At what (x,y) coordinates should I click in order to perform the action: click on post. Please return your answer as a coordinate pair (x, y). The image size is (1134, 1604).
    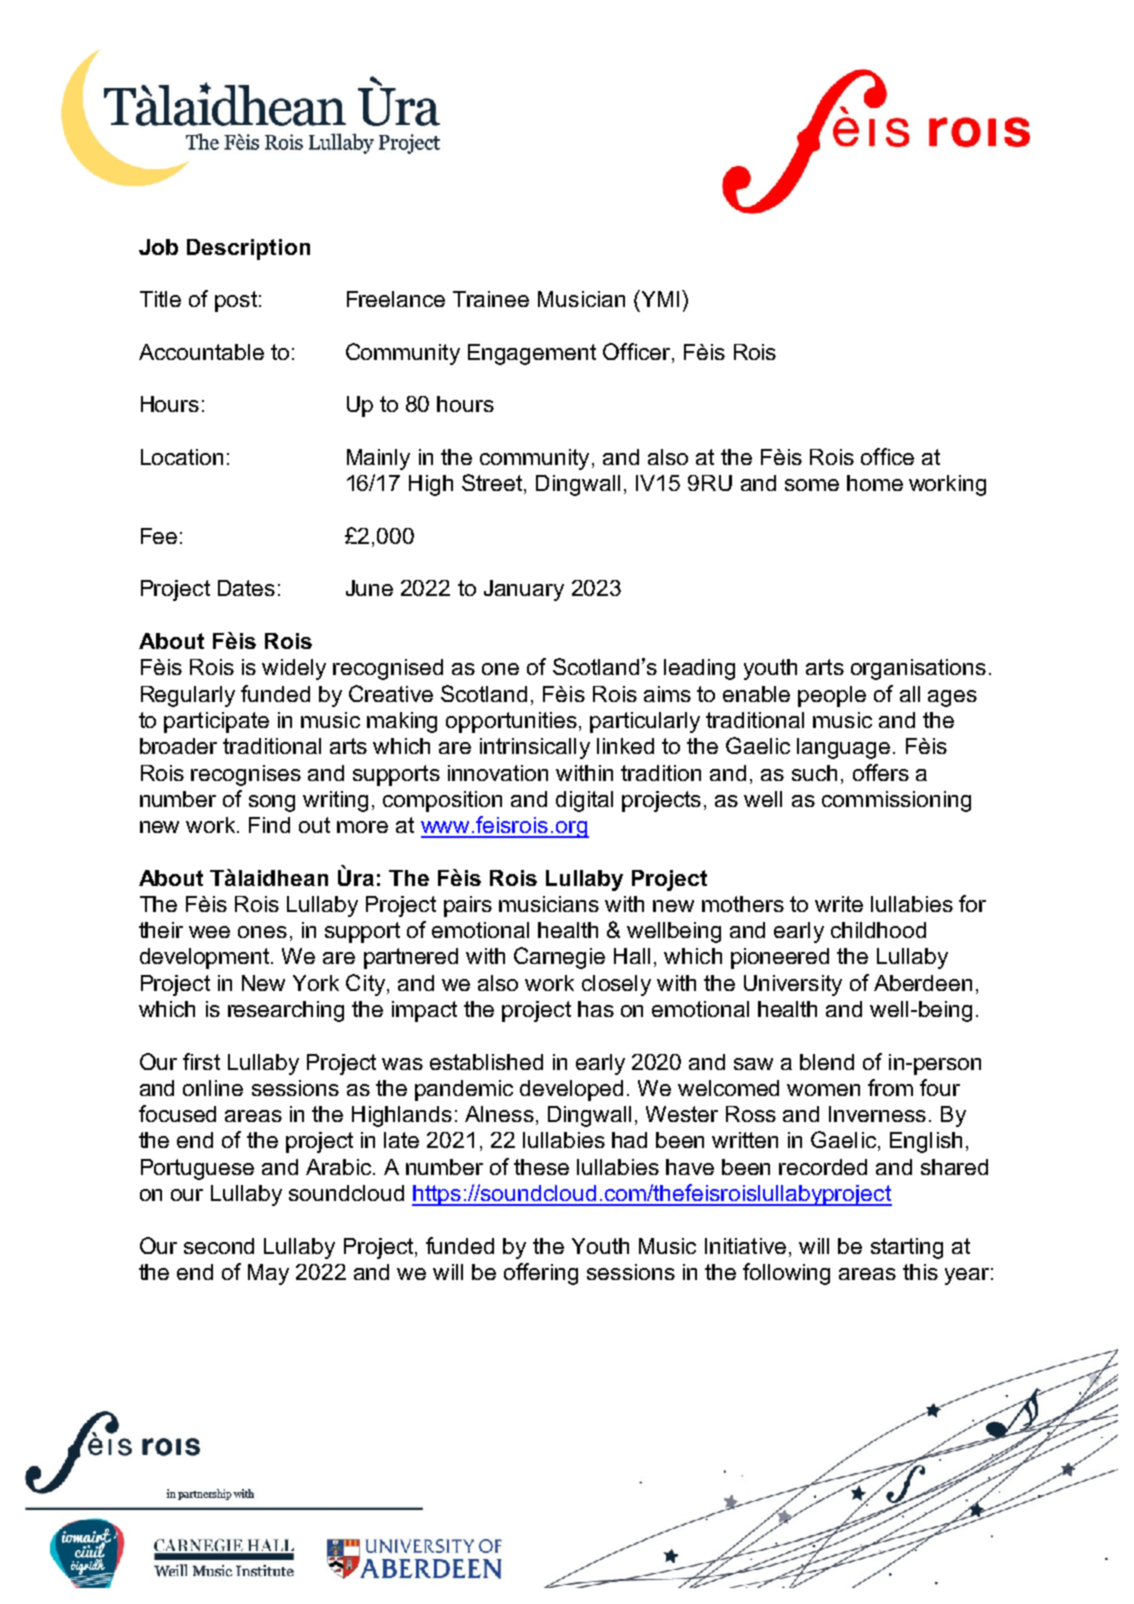
    Looking at the image, I should click on (236, 301).
